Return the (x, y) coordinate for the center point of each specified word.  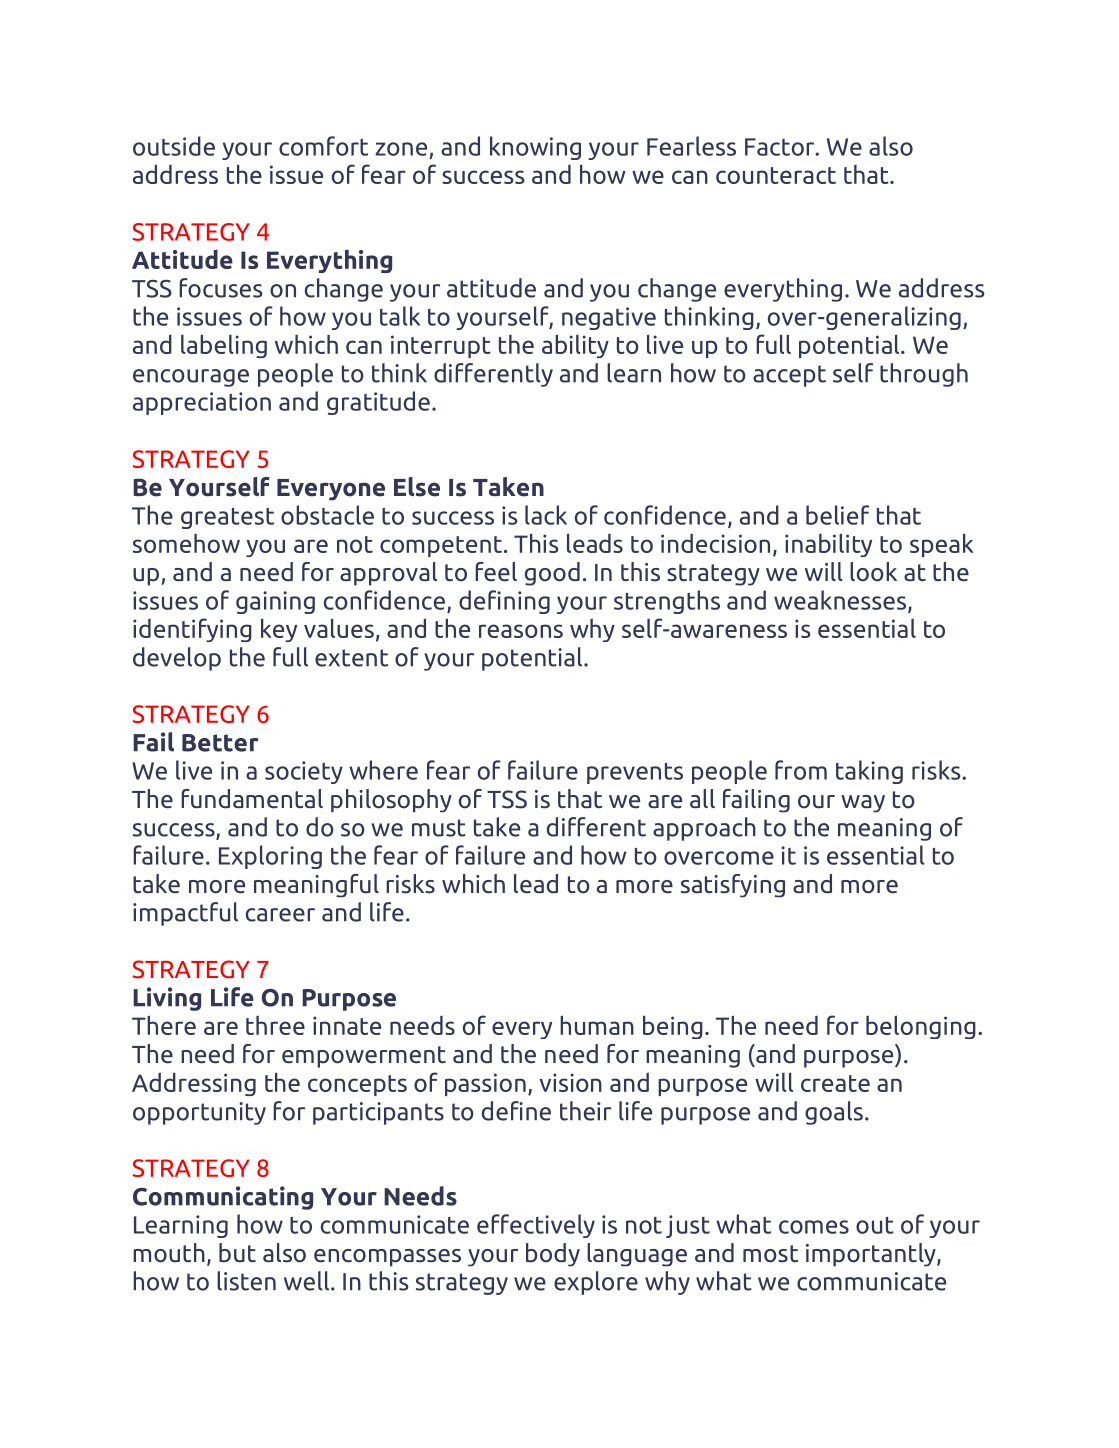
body (553, 1255)
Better (220, 743)
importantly (872, 1255)
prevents (635, 773)
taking (869, 772)
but (237, 1253)
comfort (323, 146)
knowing (535, 148)
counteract (776, 175)
